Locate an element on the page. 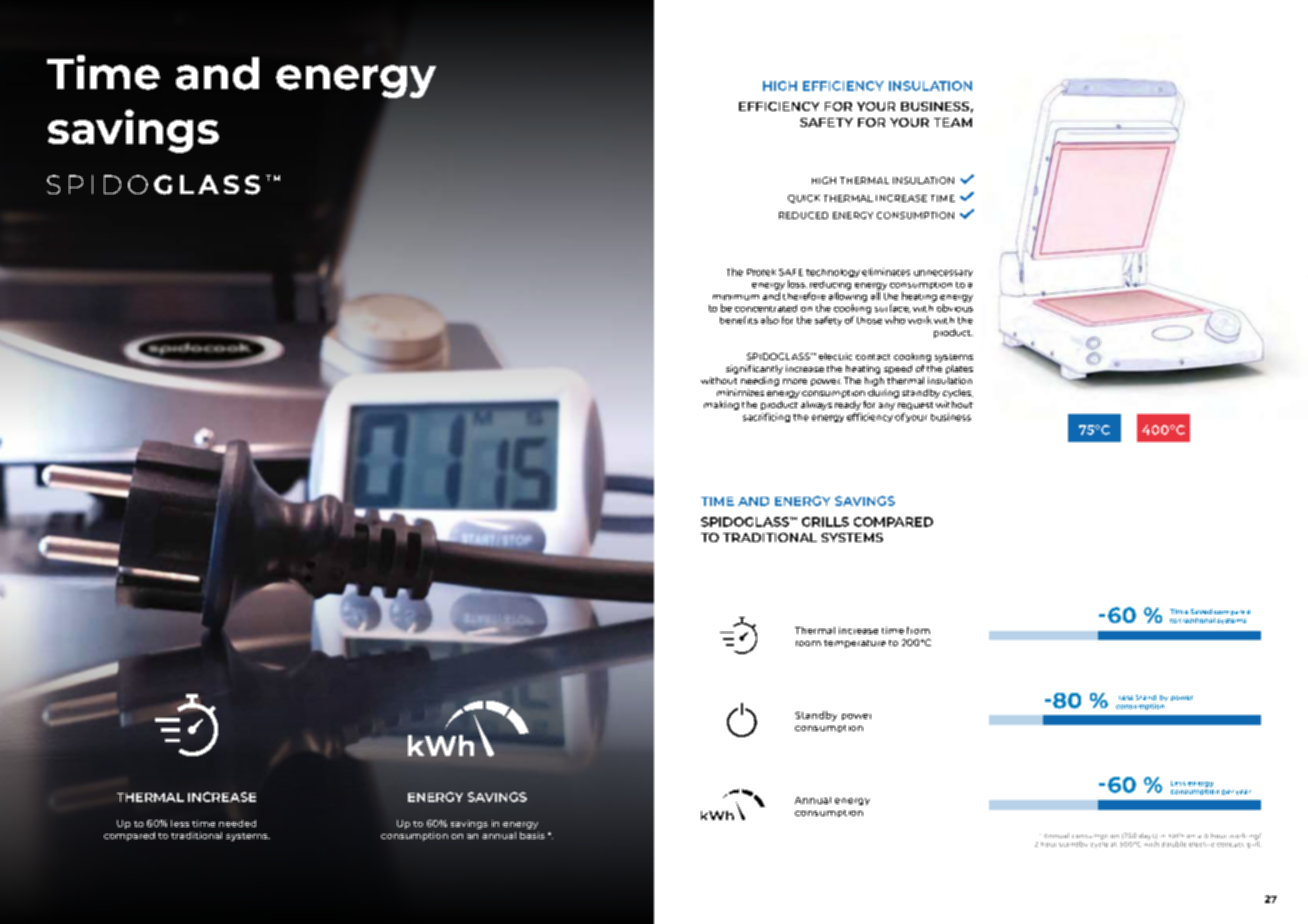 Image resolution: width=1308 pixels, height=924 pixels. room is located at coordinates (808, 643).
